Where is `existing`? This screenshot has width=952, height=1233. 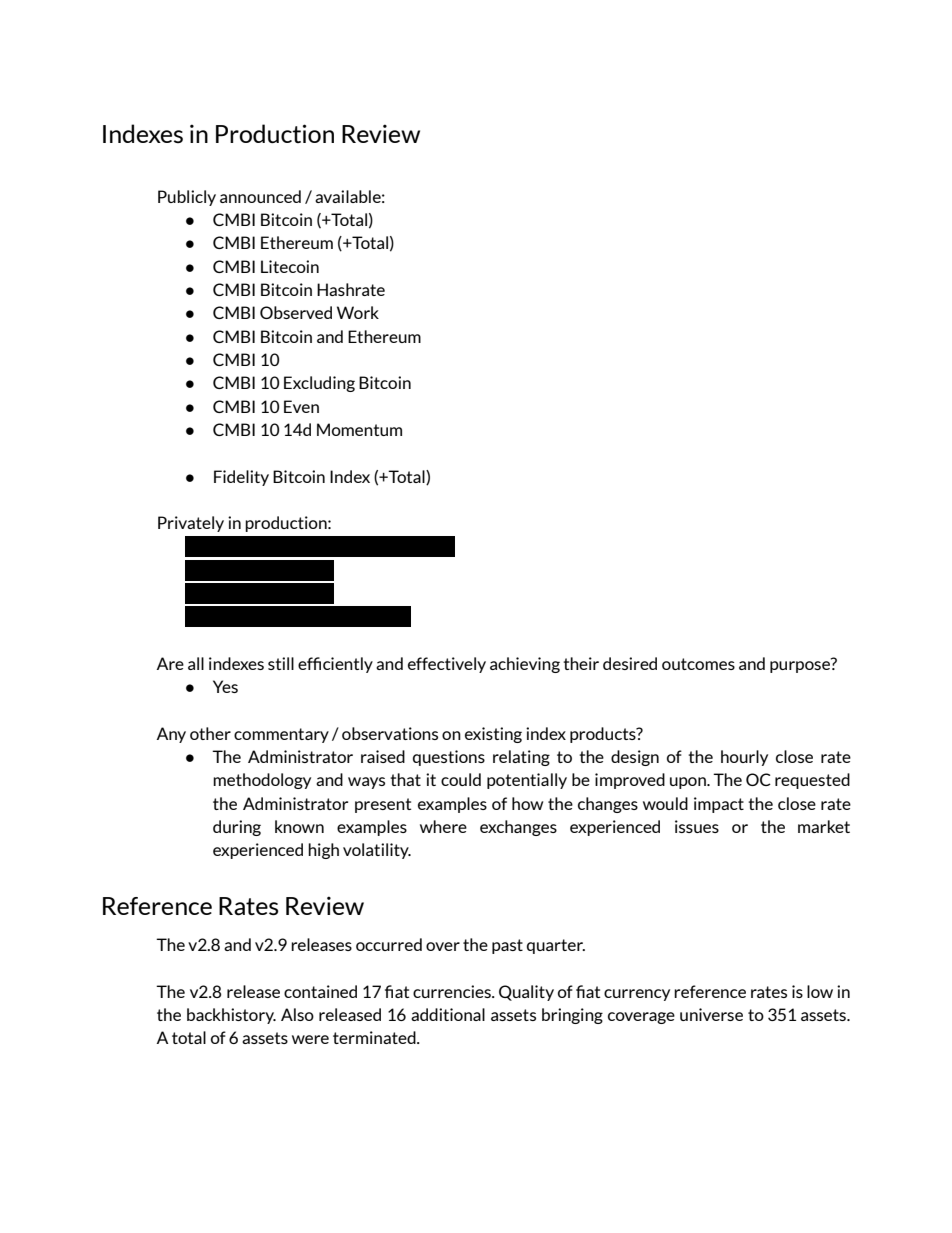 existing is located at coordinates (493, 735).
